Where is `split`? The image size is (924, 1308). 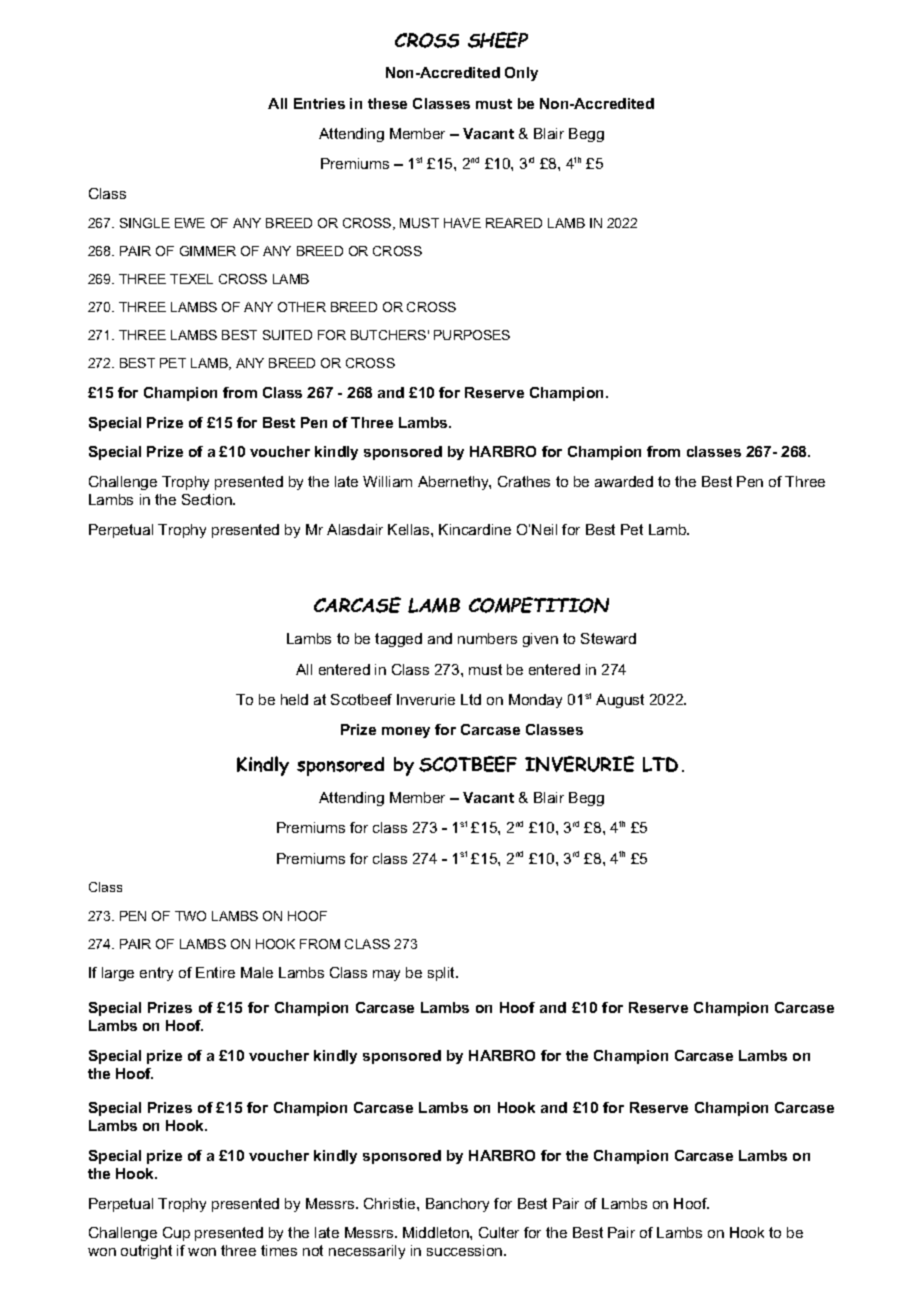
split is located at coordinates (442, 974).
